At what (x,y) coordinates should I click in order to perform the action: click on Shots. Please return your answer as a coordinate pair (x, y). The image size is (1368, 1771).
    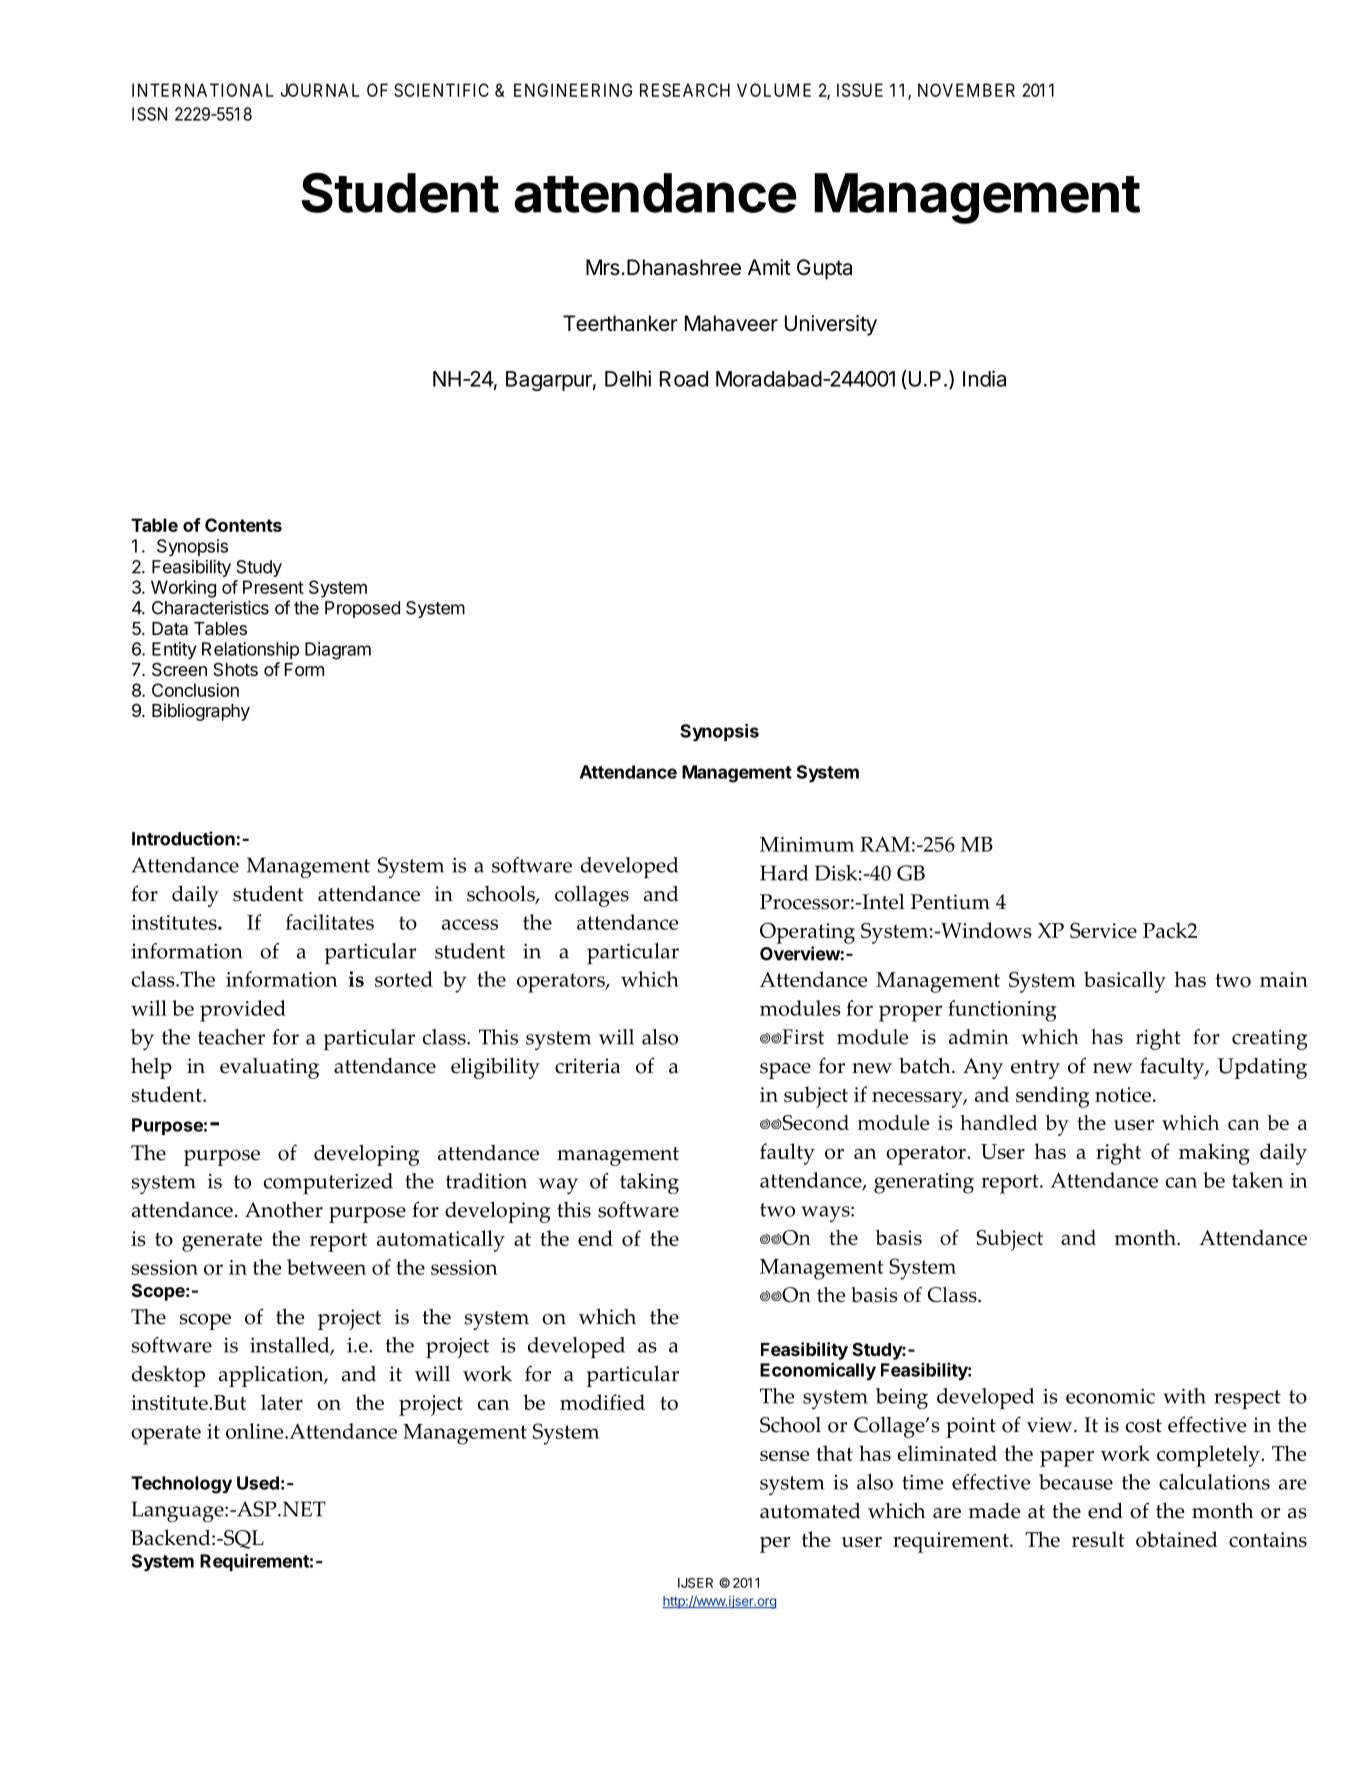
    Looking at the image, I should click on (235, 669).
